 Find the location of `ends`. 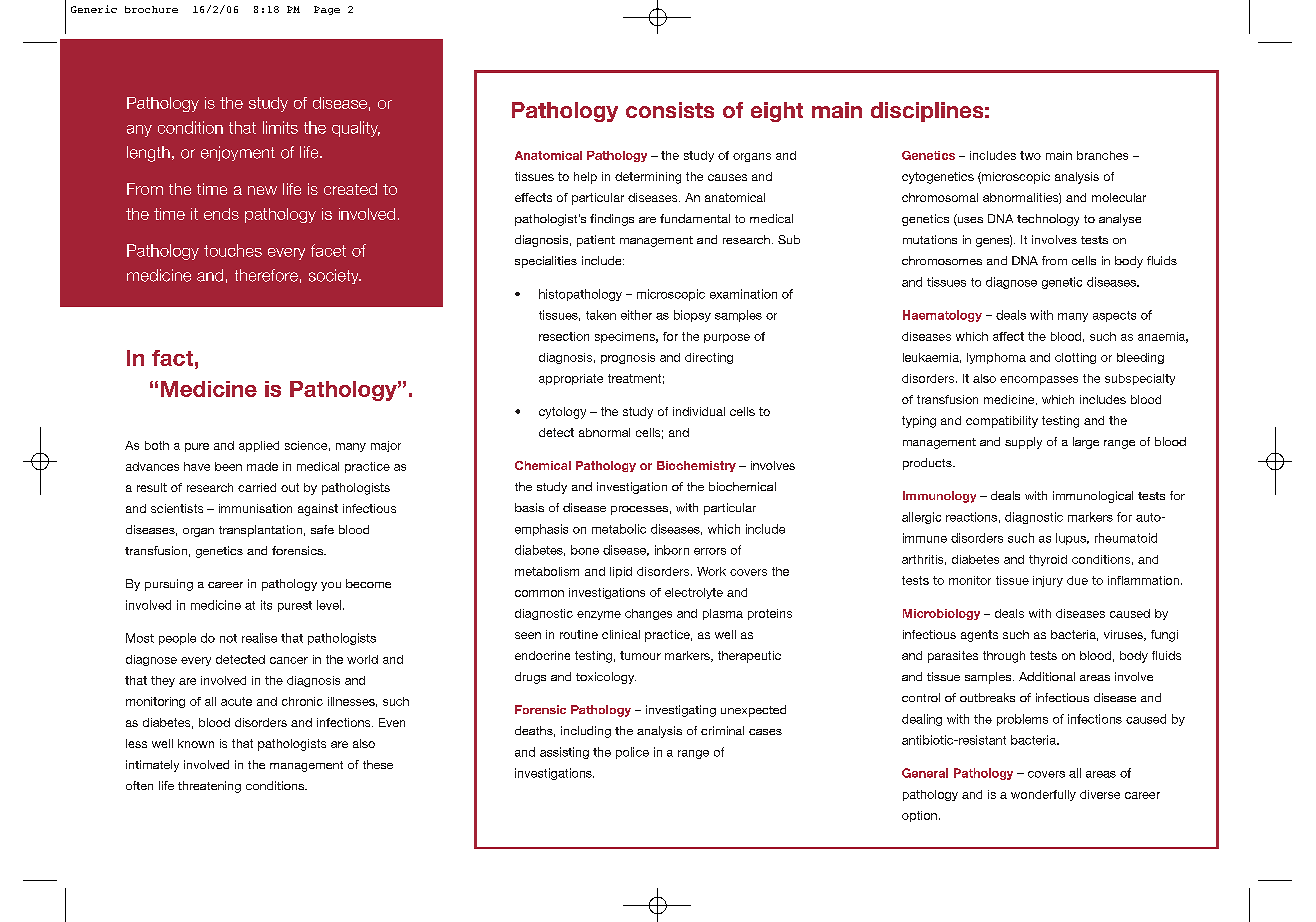

ends is located at coordinates (221, 214).
